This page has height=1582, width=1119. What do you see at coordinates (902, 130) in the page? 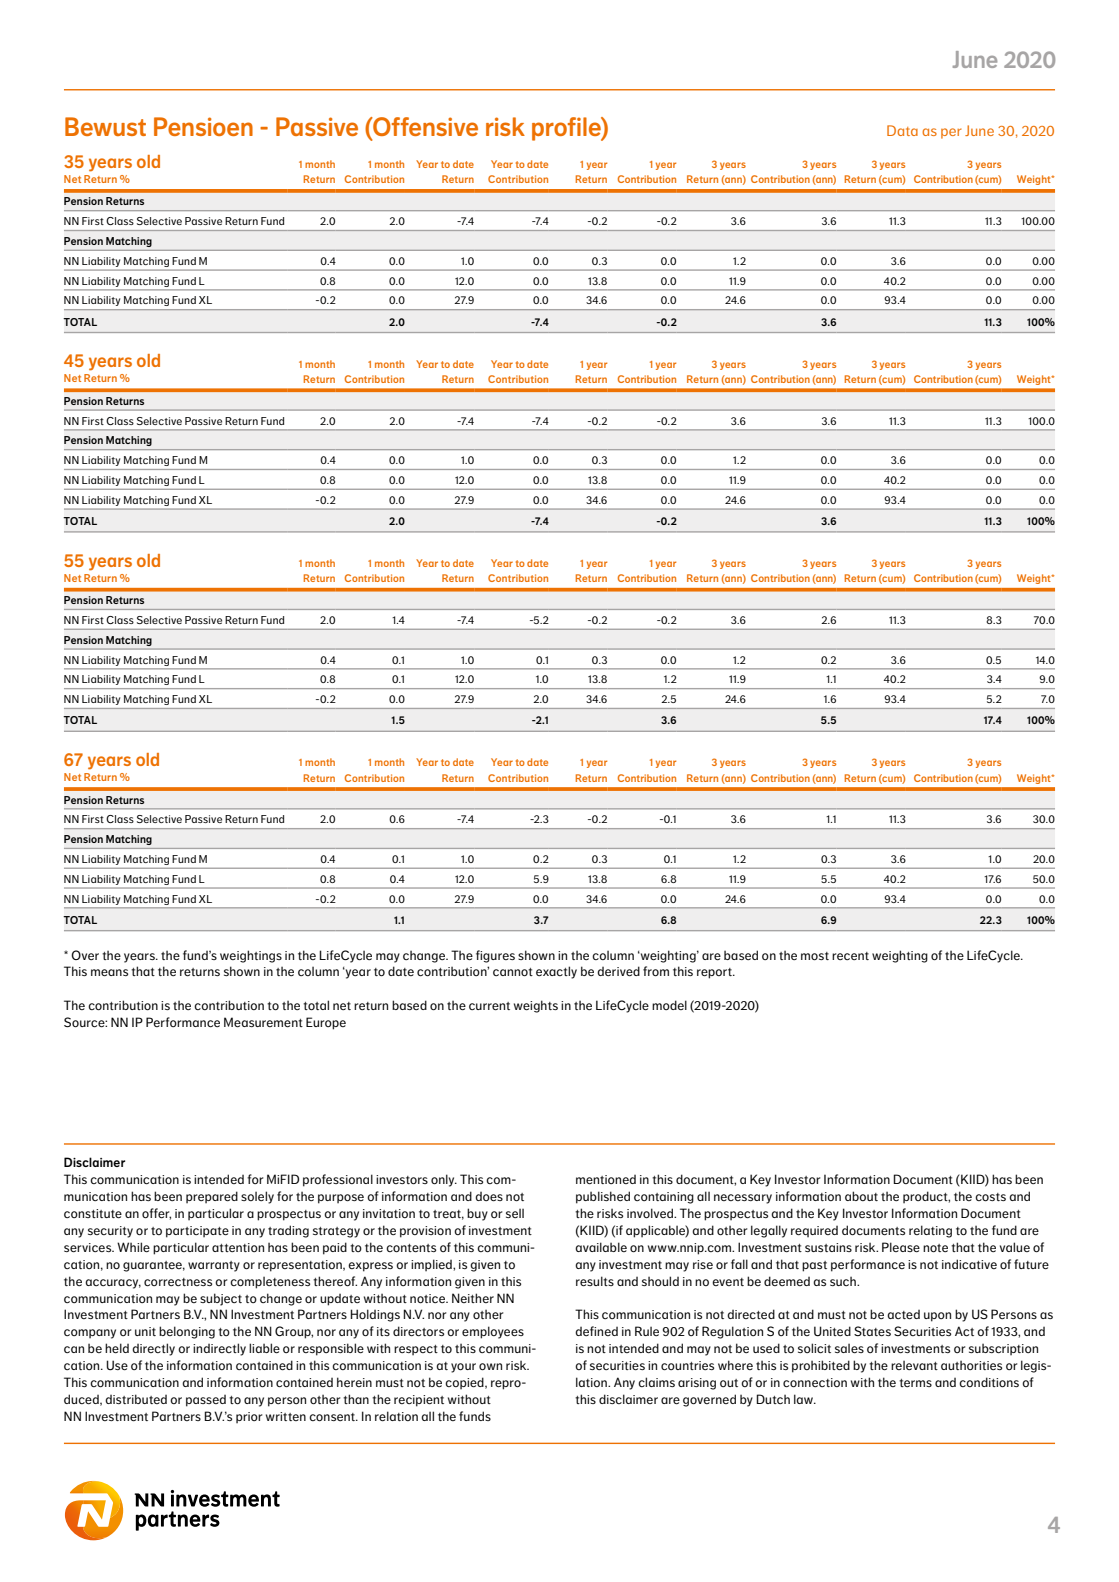
I see `Data` at bounding box center [902, 130].
